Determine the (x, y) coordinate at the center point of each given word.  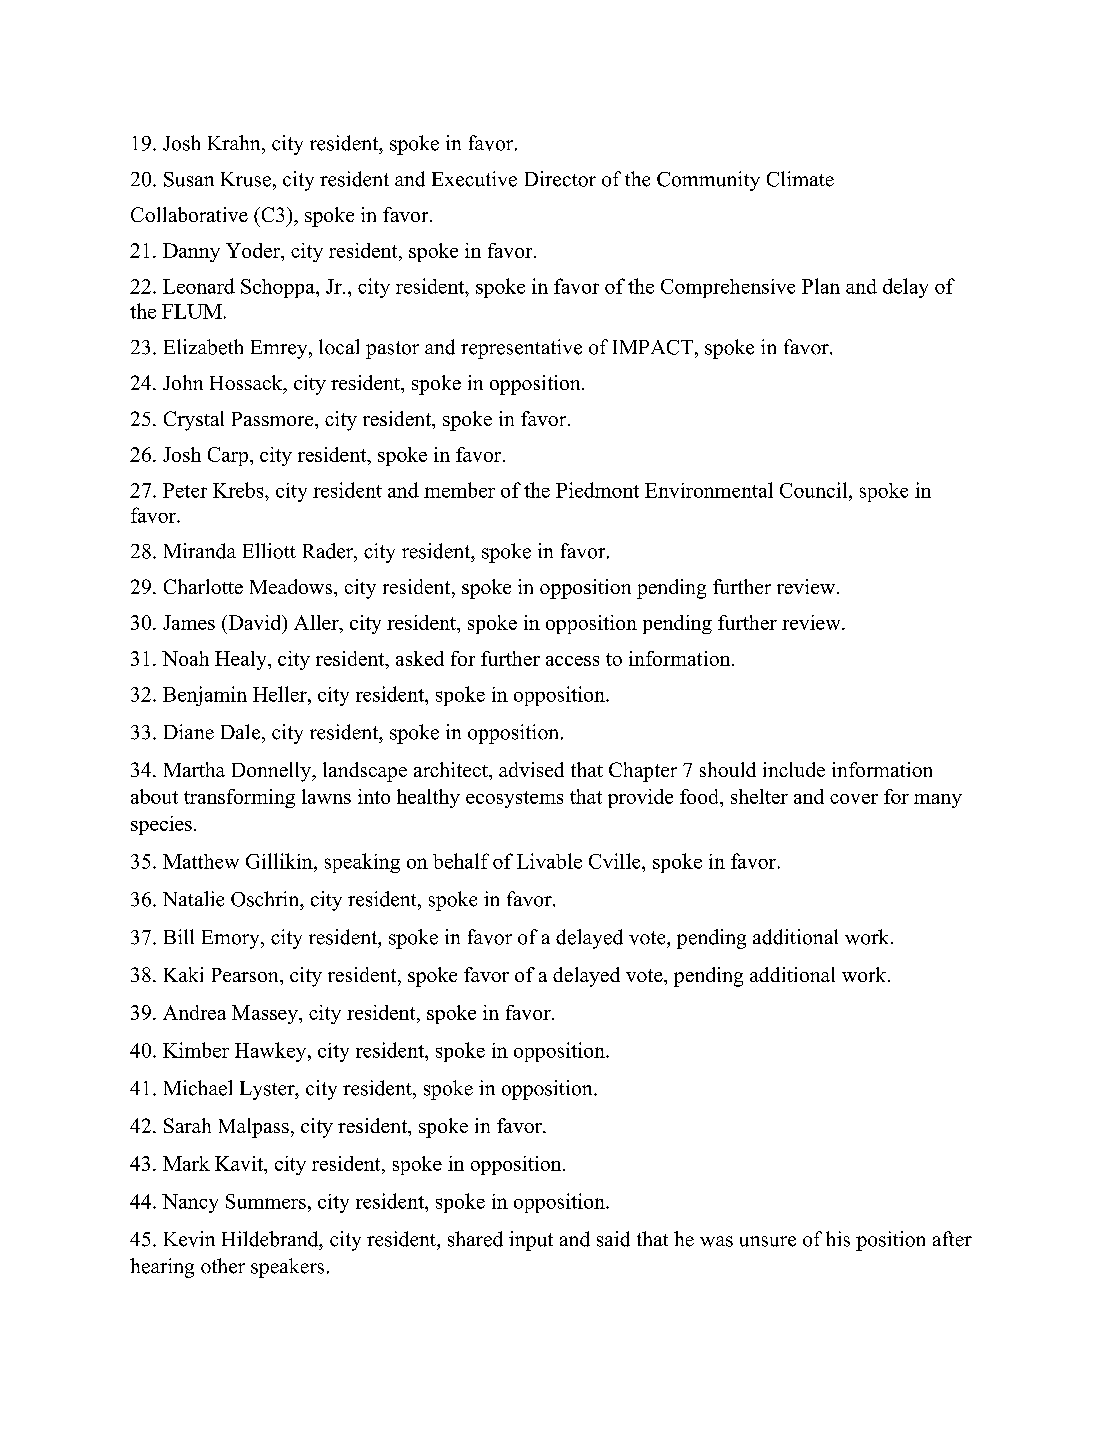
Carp (228, 456)
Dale (242, 732)
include (794, 769)
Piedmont (597, 490)
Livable (549, 861)
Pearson (246, 975)
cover (854, 799)
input (531, 1241)
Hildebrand (271, 1239)
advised (531, 769)
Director (560, 179)
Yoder (254, 252)
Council (815, 490)
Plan (821, 286)
